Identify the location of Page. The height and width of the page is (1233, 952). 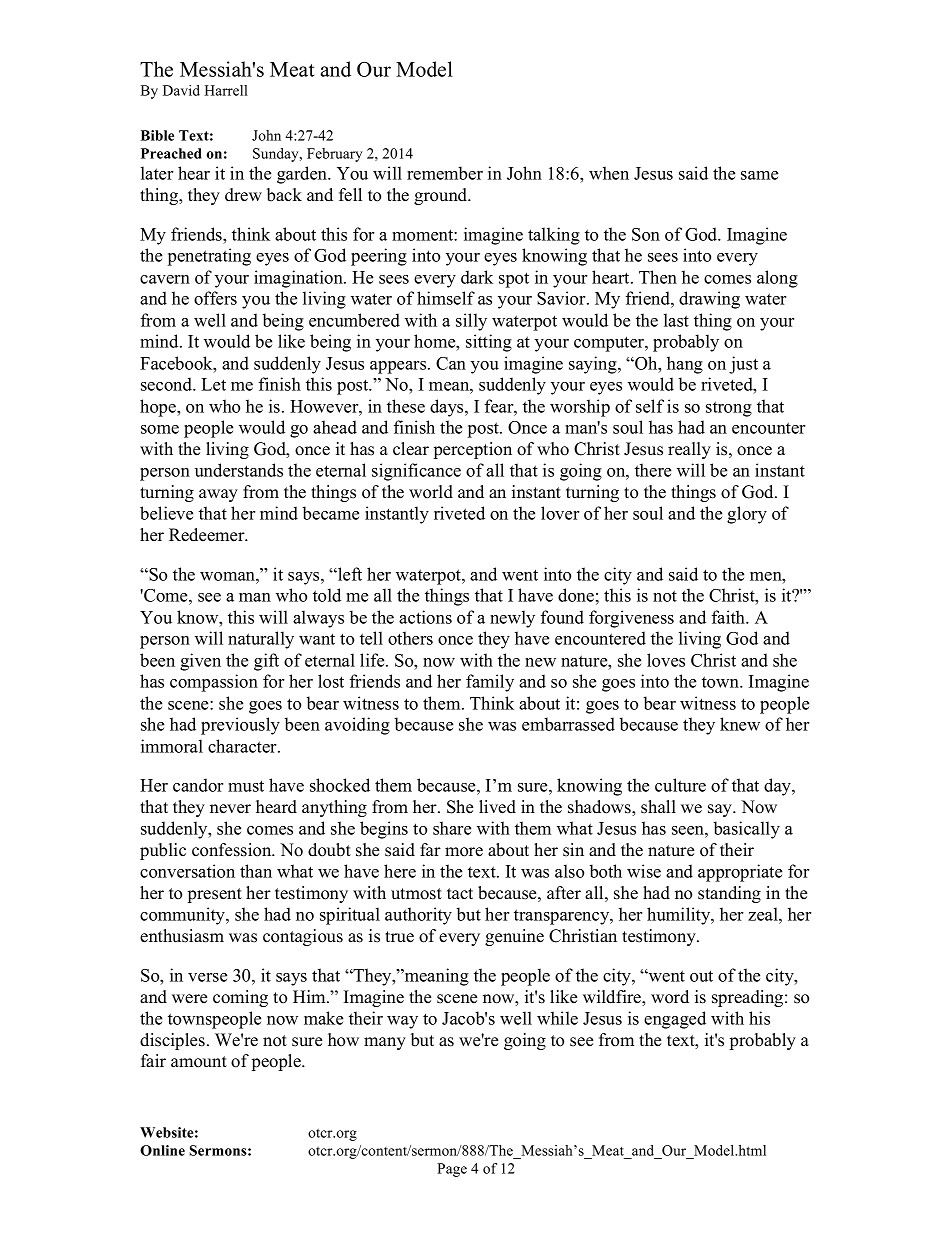
(452, 1170).
